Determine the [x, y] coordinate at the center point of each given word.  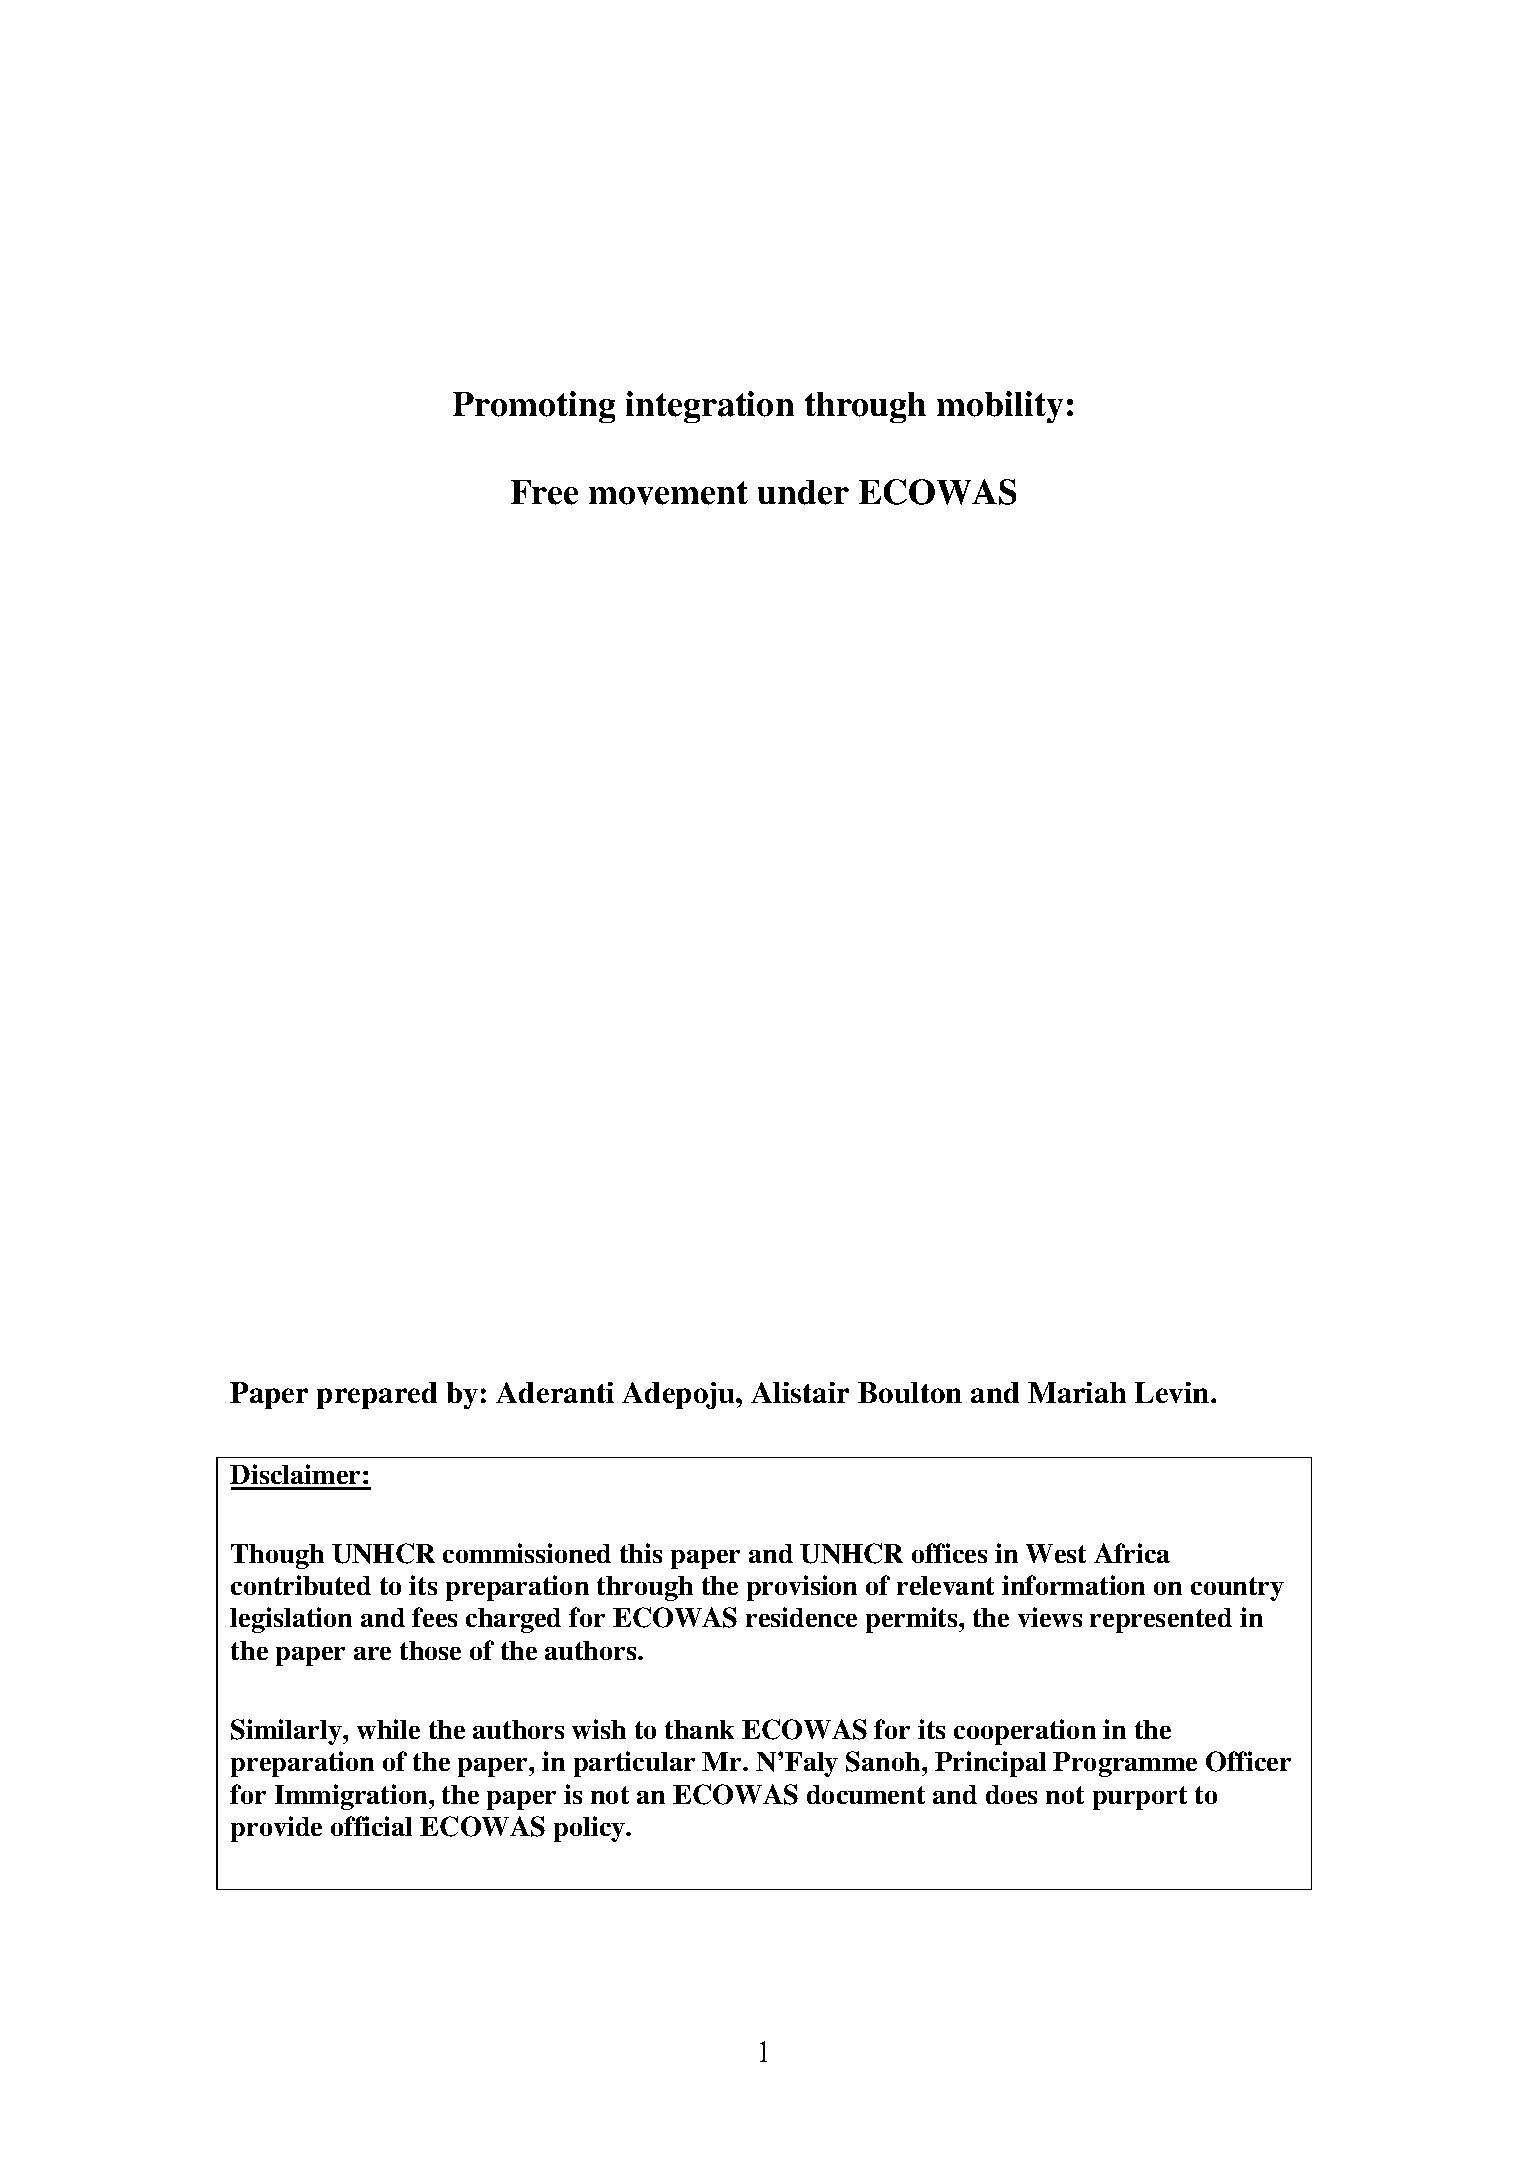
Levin [1173, 1392]
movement [668, 493]
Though [277, 1556]
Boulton [910, 1392]
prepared [377, 1395]
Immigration [352, 1797]
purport [1140, 1798]
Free [544, 492]
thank [699, 1729]
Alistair [800, 1392]
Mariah [1077, 1392]
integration [710, 407]
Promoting [534, 407]
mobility [1000, 407]
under [803, 492]
